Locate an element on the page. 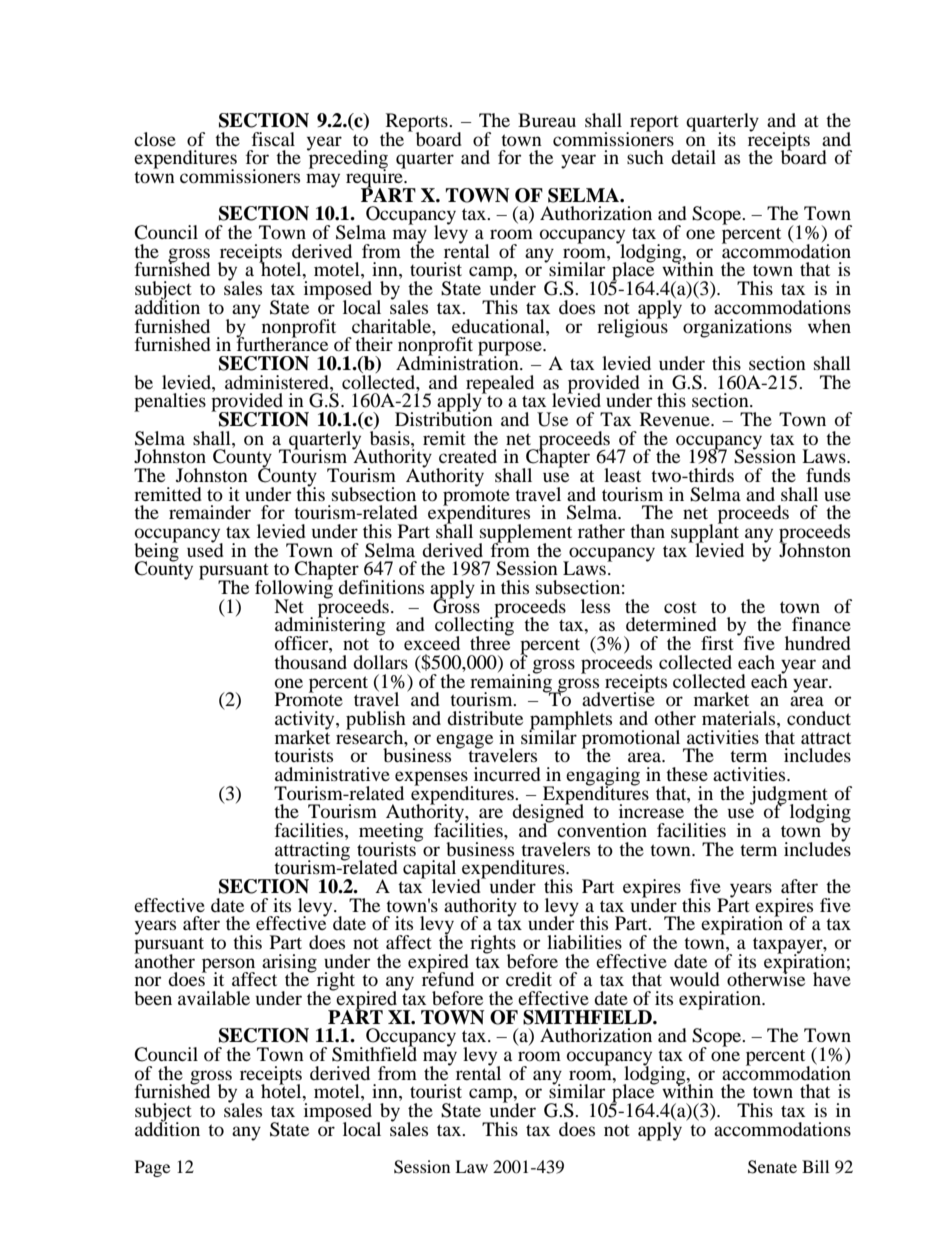  Bureau is located at coordinates (547, 120).
